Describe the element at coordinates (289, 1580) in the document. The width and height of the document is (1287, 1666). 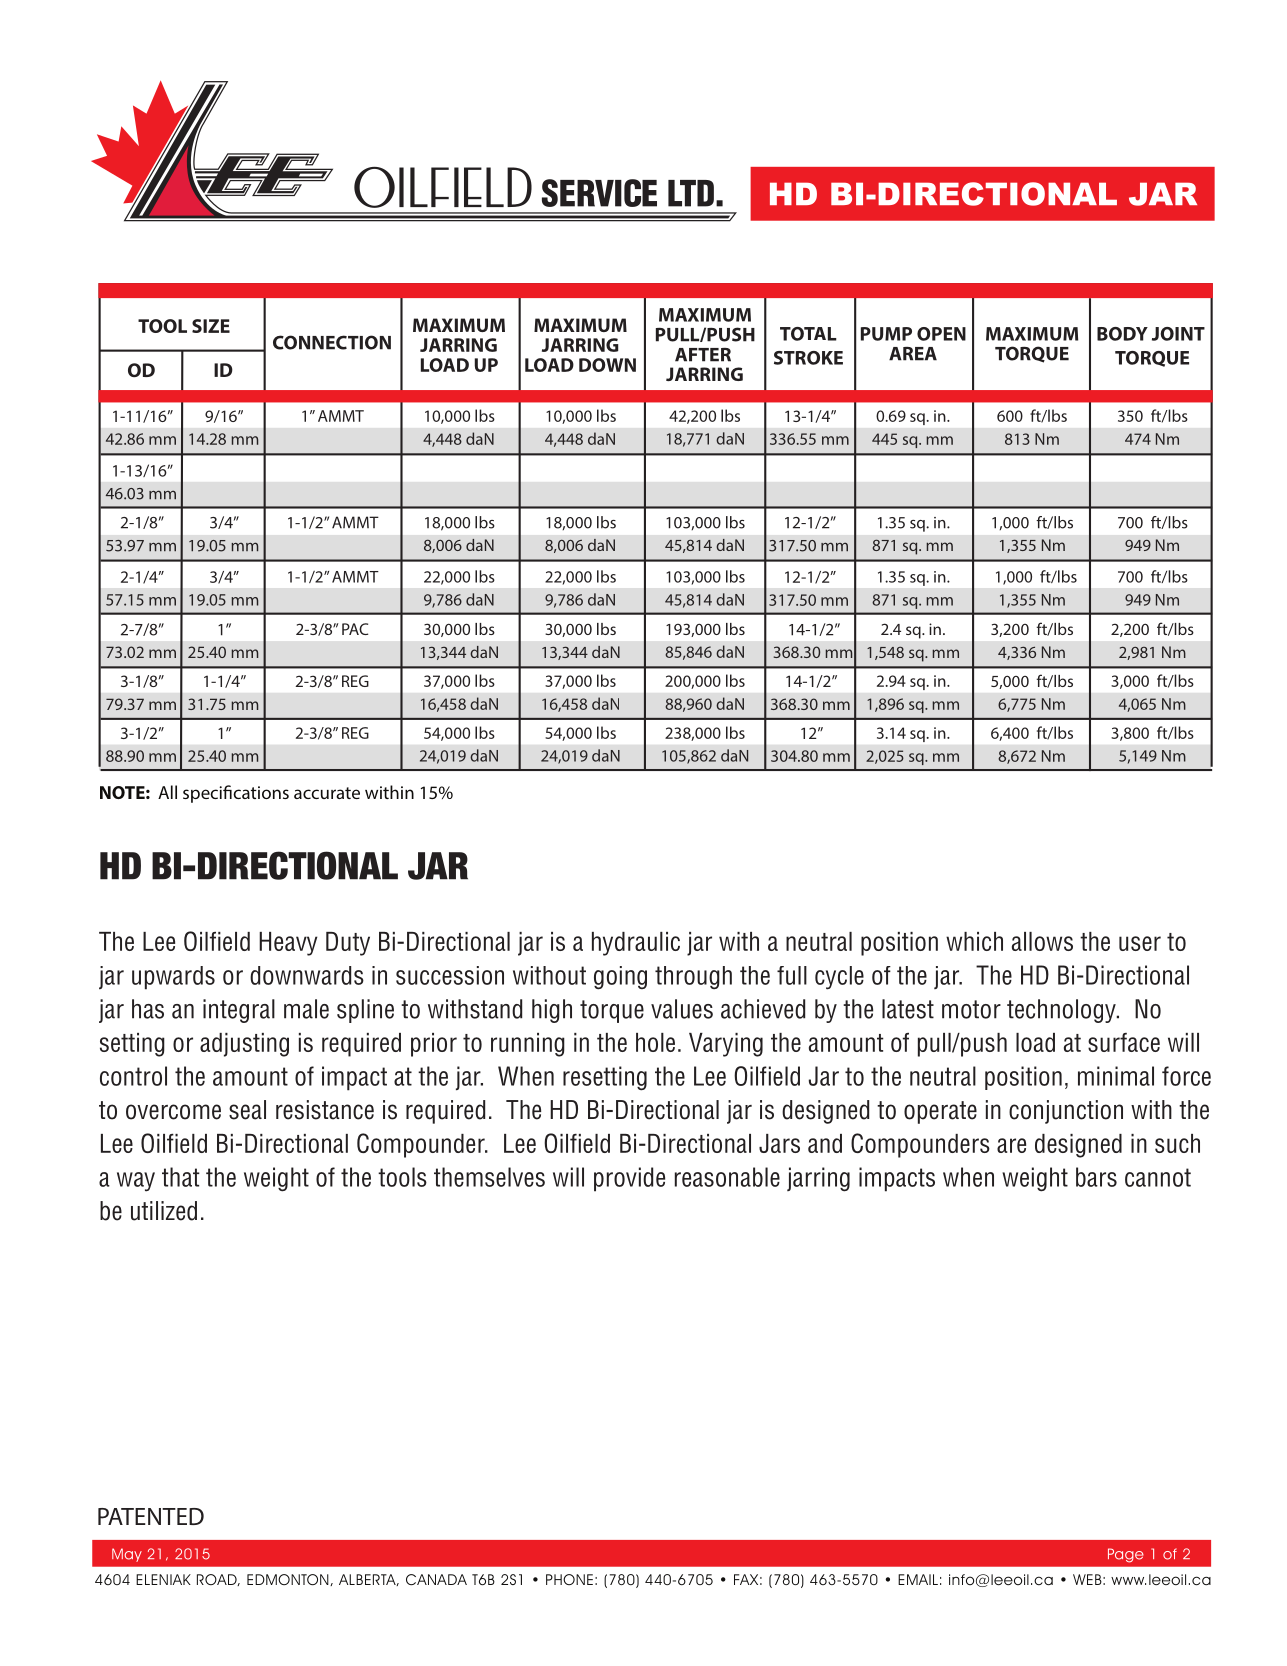
I see `EDMONTON` at that location.
